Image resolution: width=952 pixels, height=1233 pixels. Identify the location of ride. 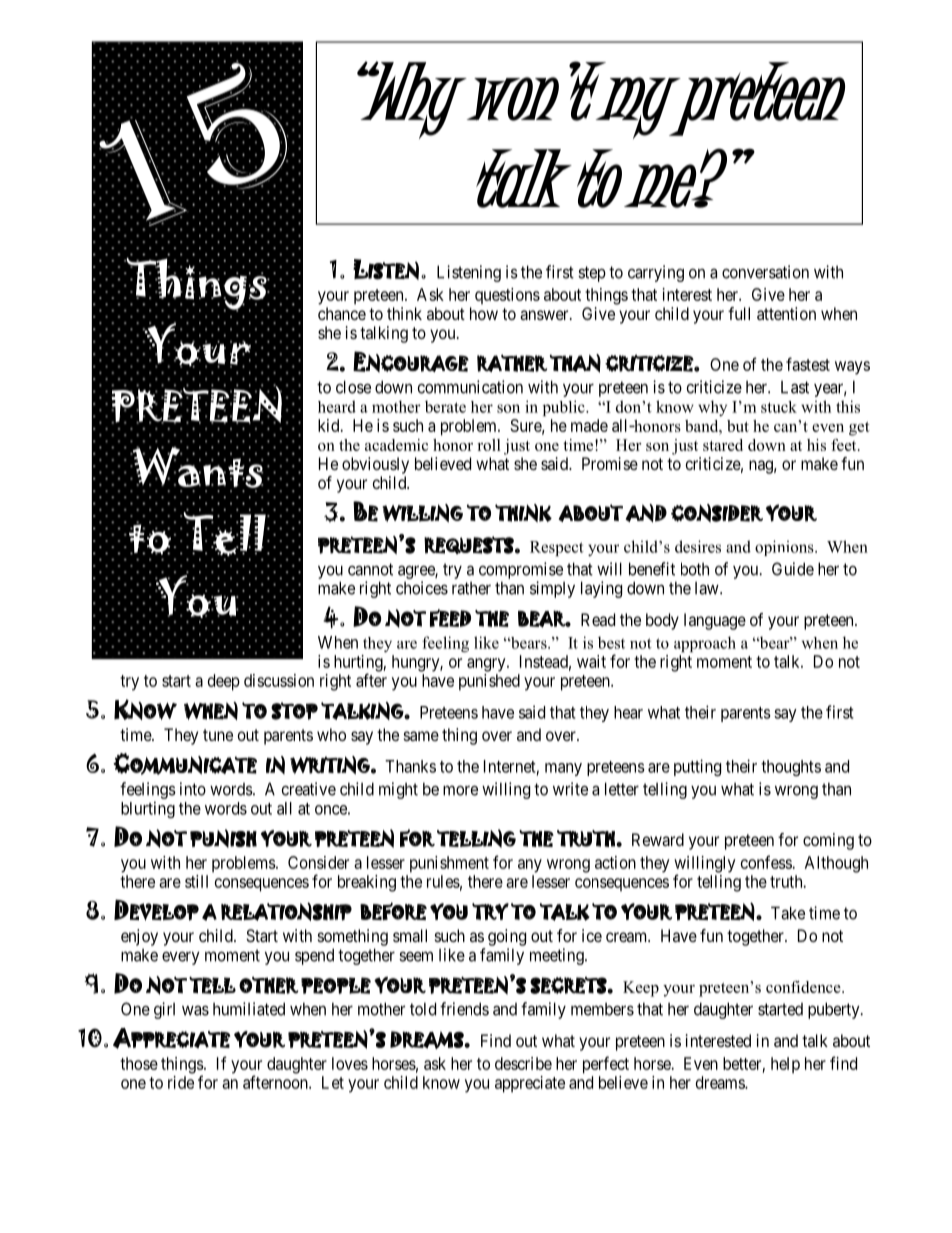
(181, 1082).
